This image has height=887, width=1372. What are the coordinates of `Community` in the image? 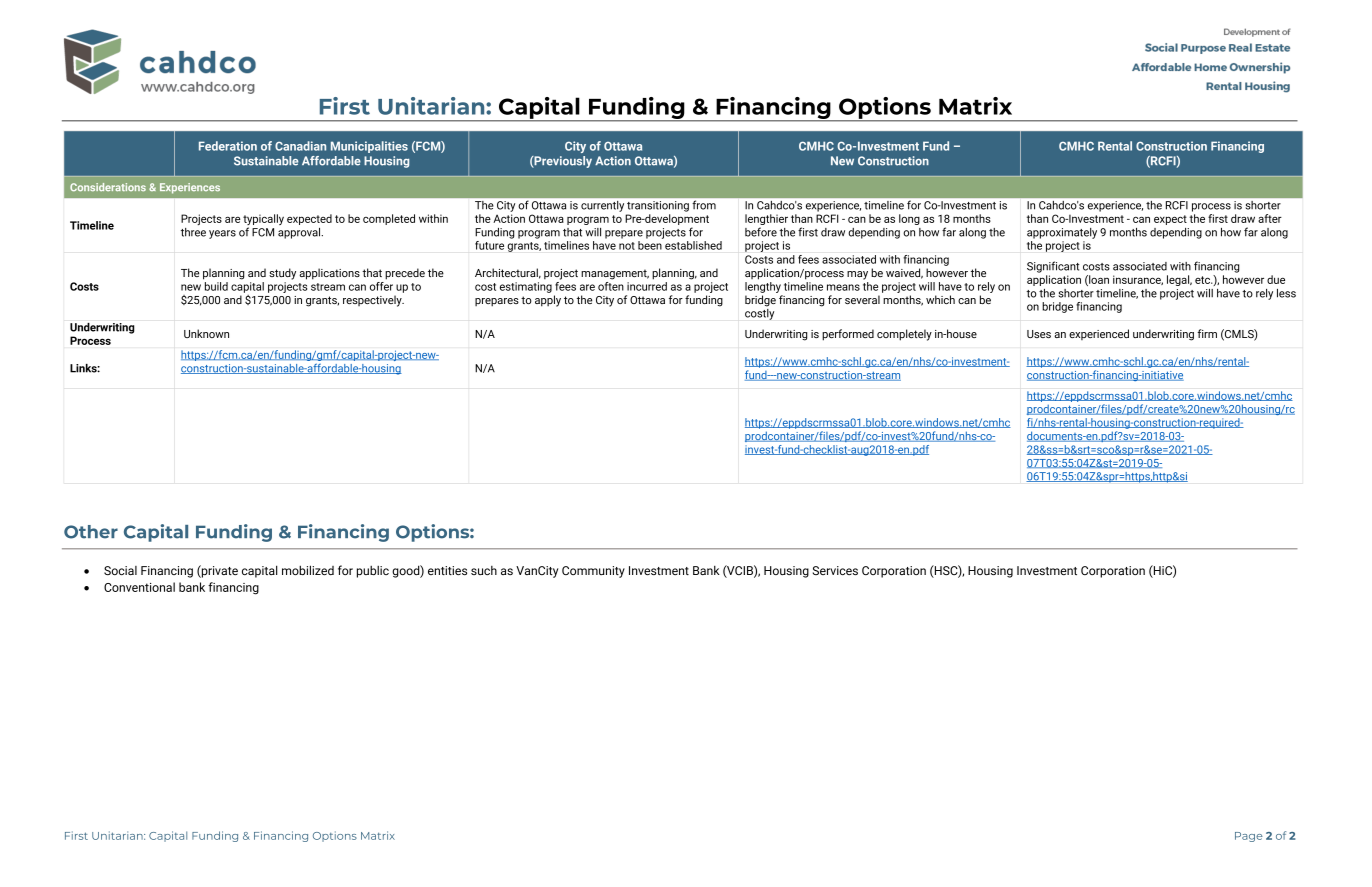 It's located at (593, 572).
